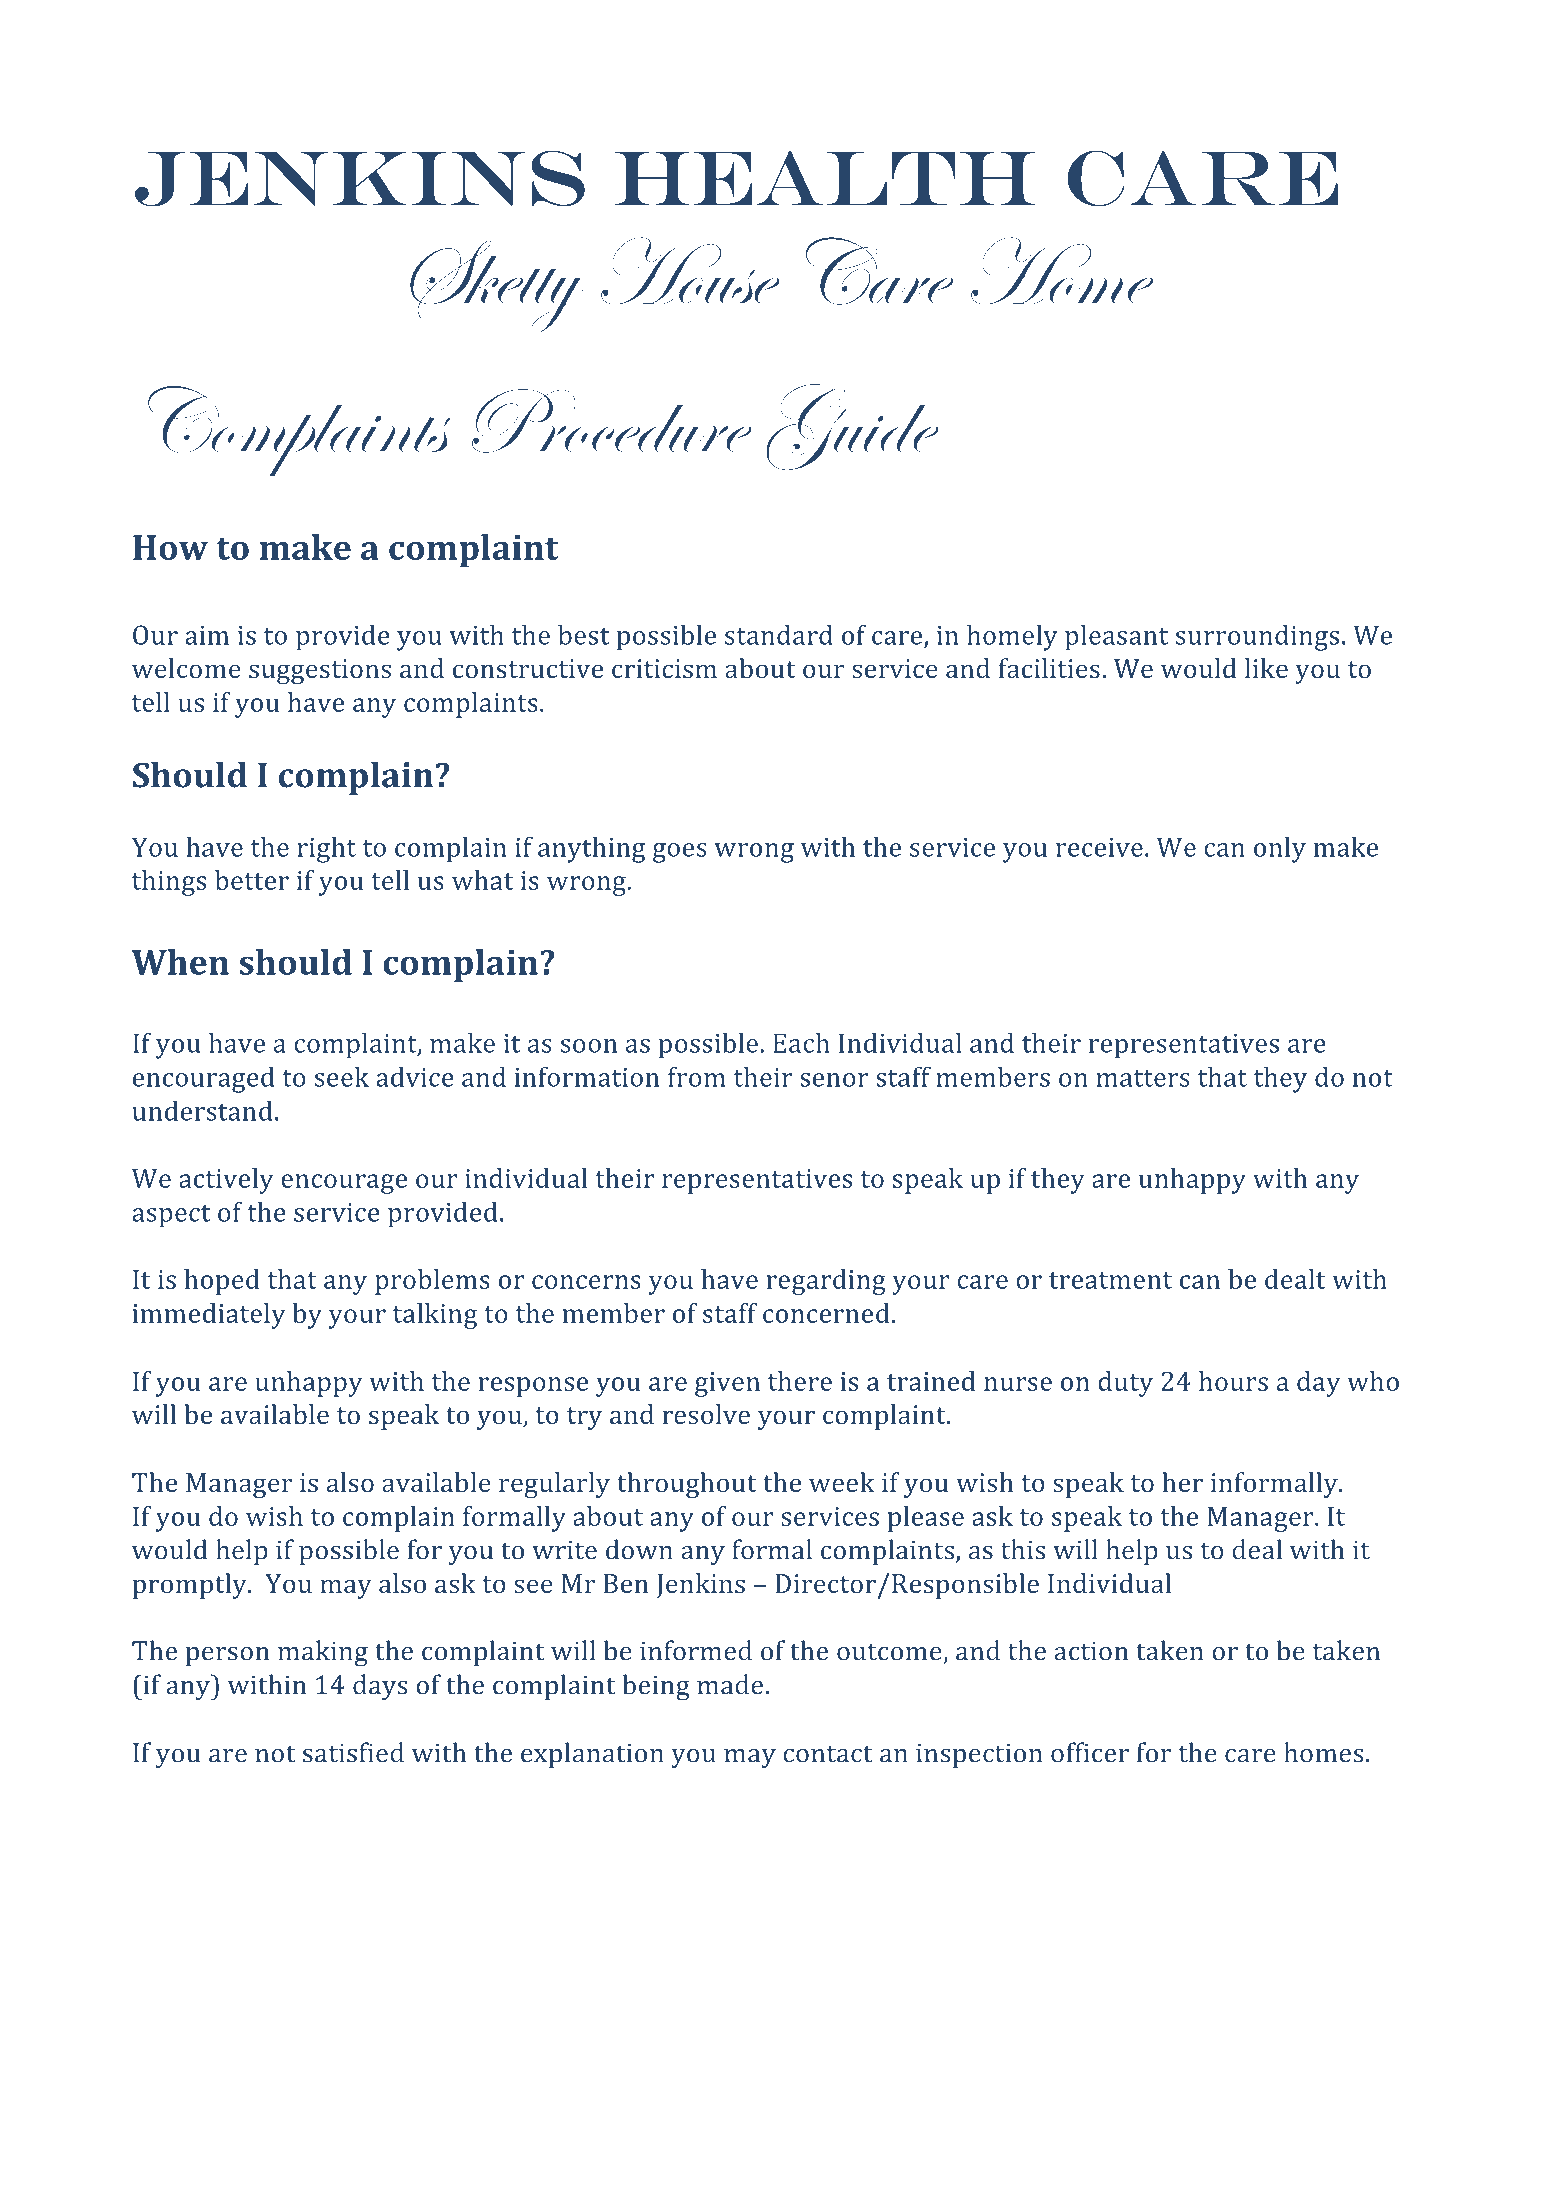 The width and height of the document is (1559, 2205). What do you see at coordinates (730, 1684) in the document?
I see `made` at bounding box center [730, 1684].
